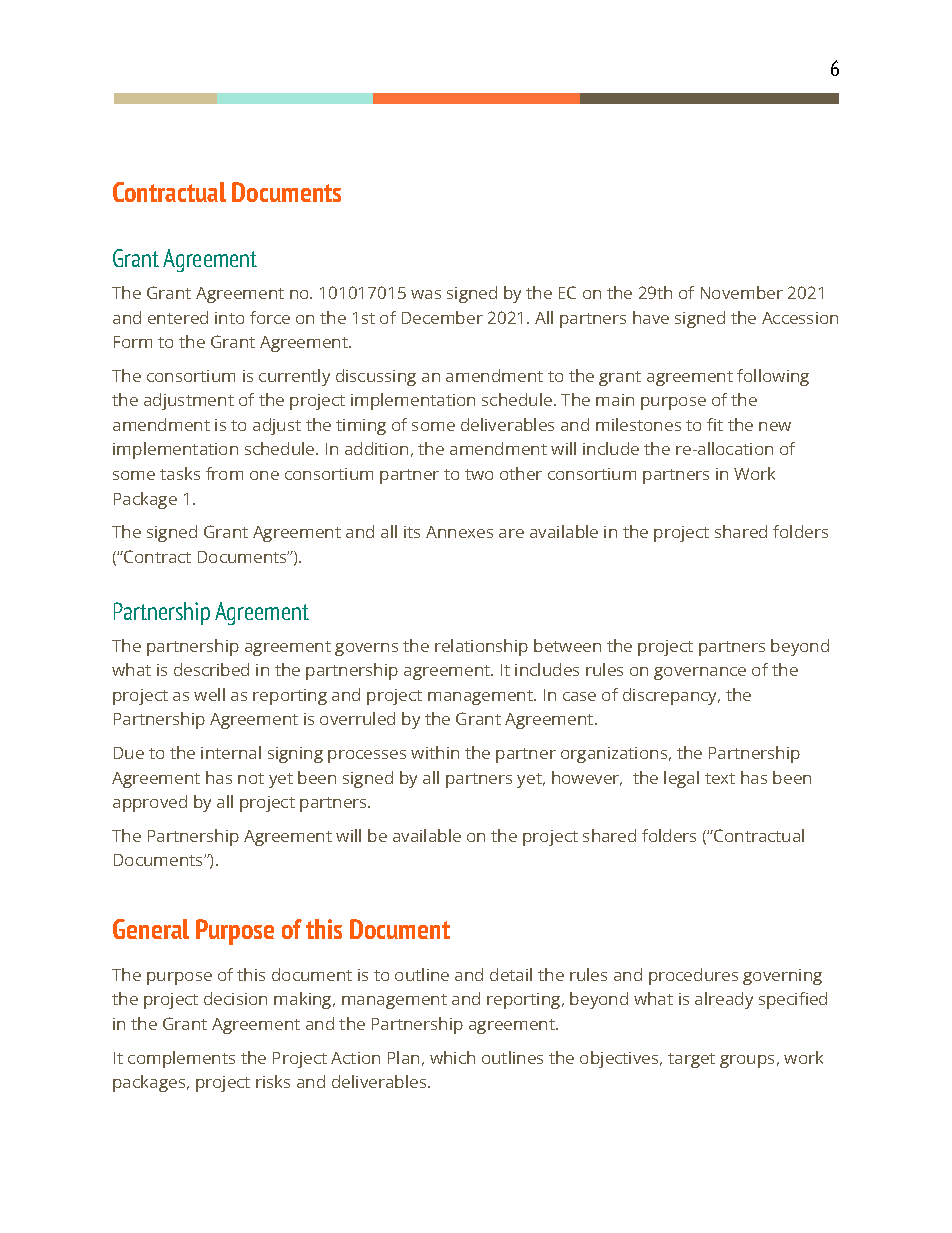 This image has height=1233, width=952. I want to click on fit, so click(715, 424).
